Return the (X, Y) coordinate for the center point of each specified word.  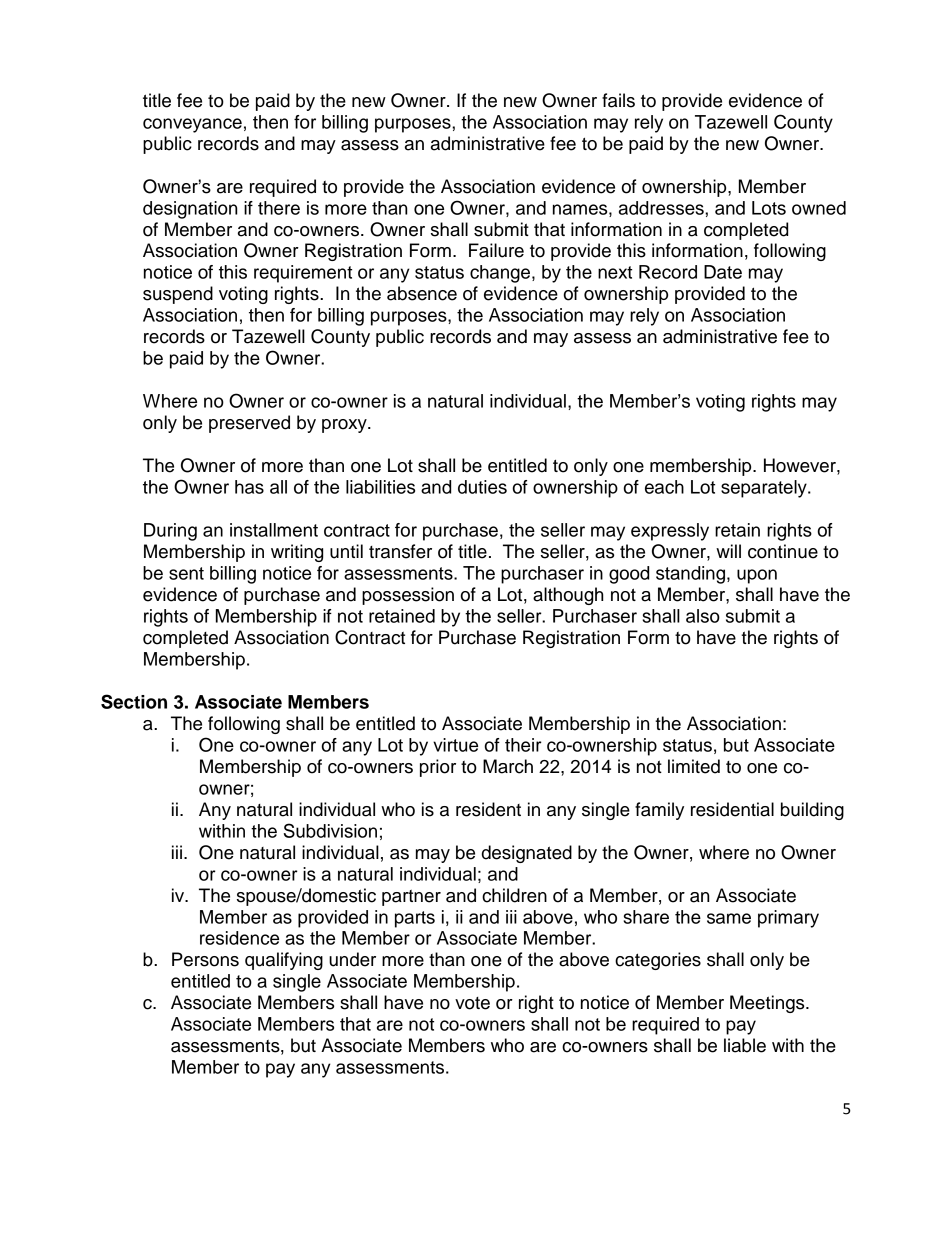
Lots (769, 208)
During (170, 532)
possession (408, 596)
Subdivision (330, 830)
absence (422, 293)
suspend (178, 295)
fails (618, 100)
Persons (205, 959)
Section (134, 701)
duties (482, 487)
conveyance (192, 125)
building (812, 811)
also (703, 616)
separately (765, 489)
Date (723, 272)
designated (527, 854)
